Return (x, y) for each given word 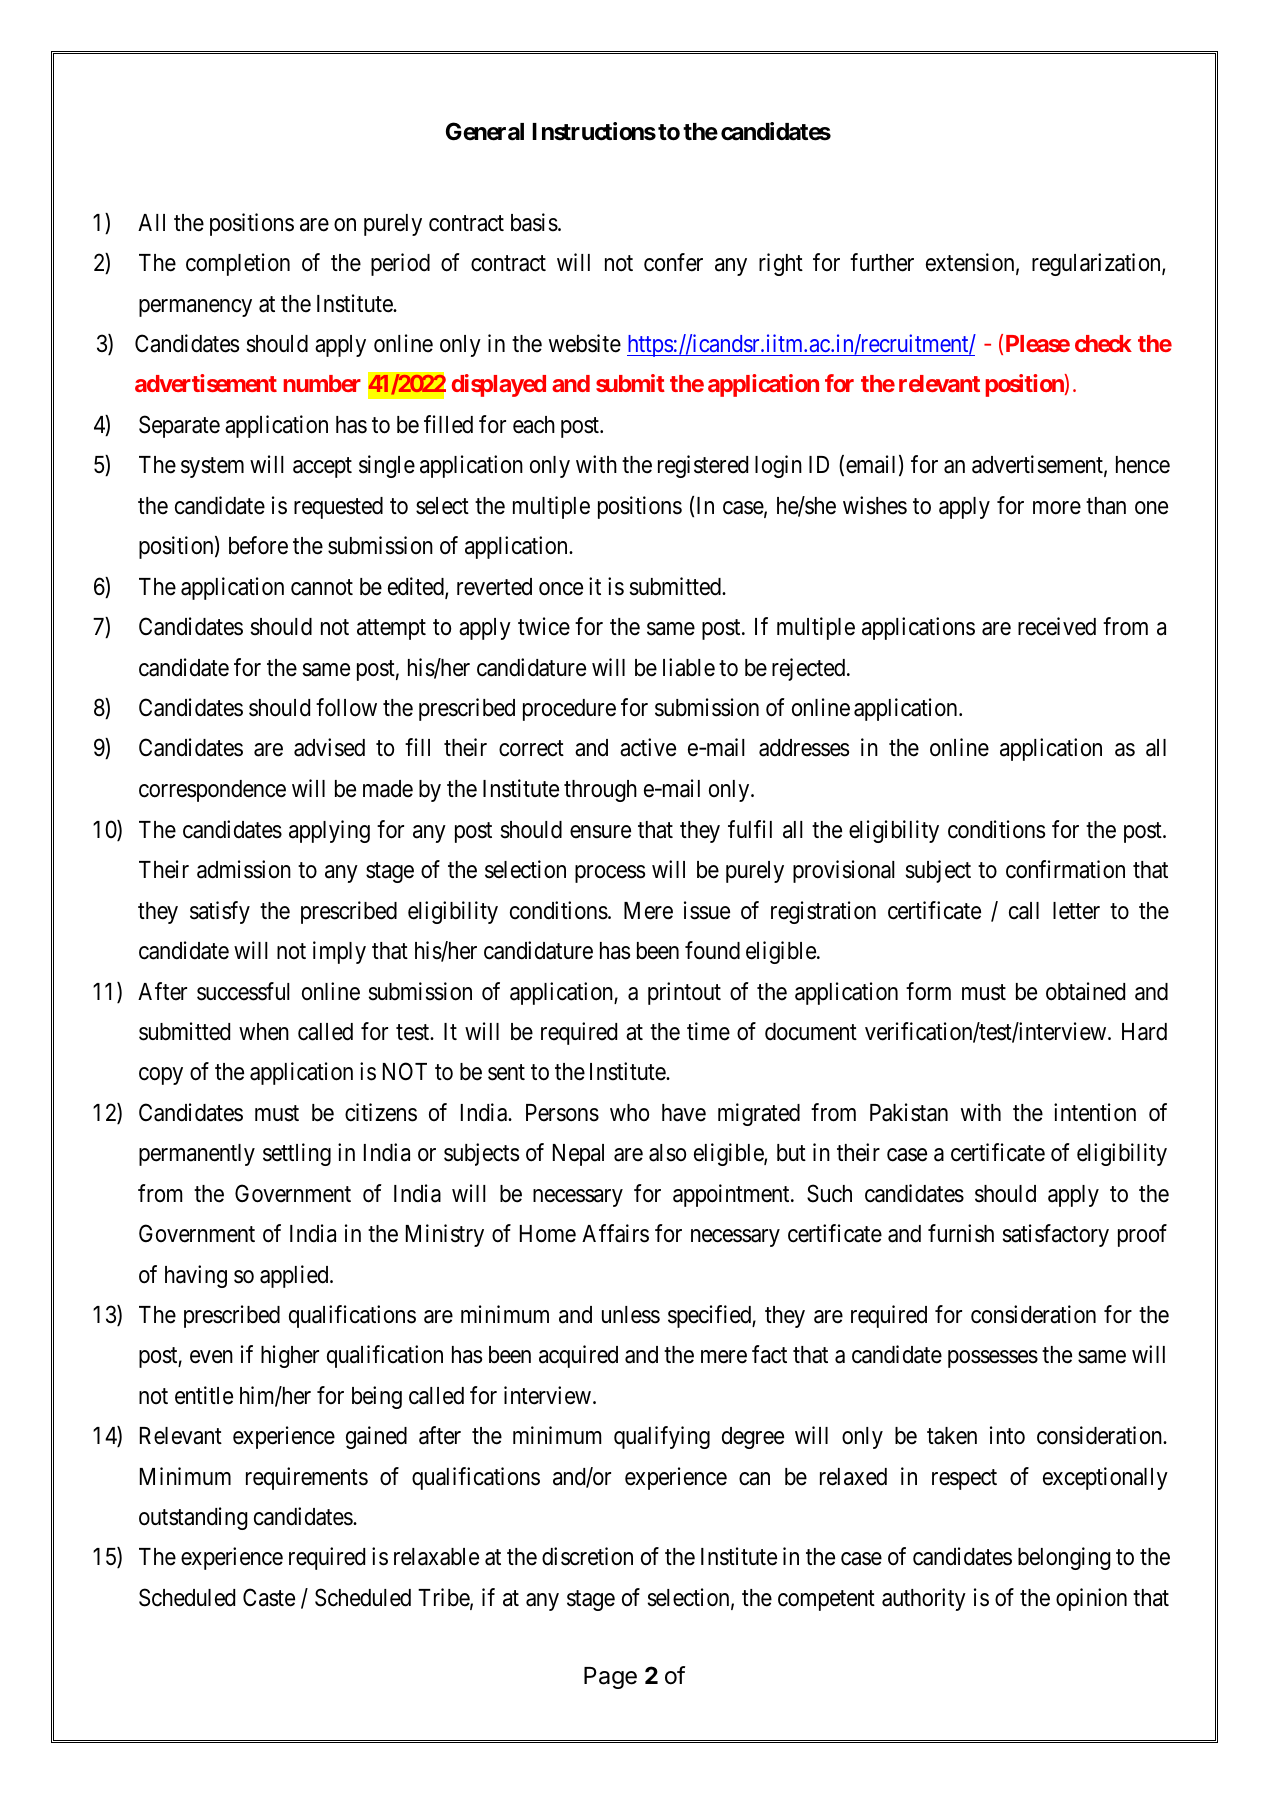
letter (1076, 911)
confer (673, 262)
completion (238, 264)
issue (707, 910)
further (882, 262)
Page (610, 1678)
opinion (1091, 1599)
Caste (269, 1597)
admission (244, 869)
